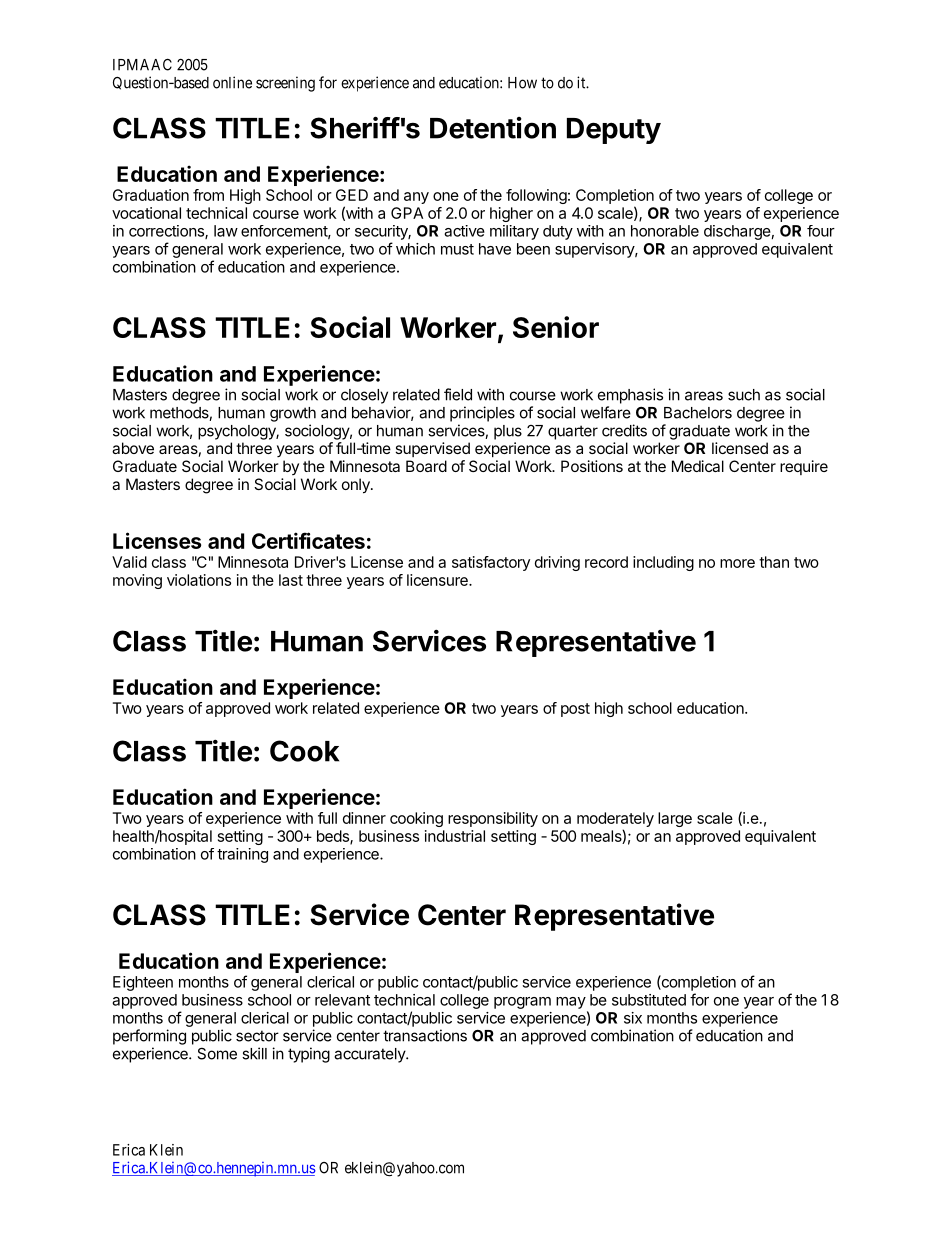  What do you see at coordinates (232, 82) in the image?
I see `online` at bounding box center [232, 82].
